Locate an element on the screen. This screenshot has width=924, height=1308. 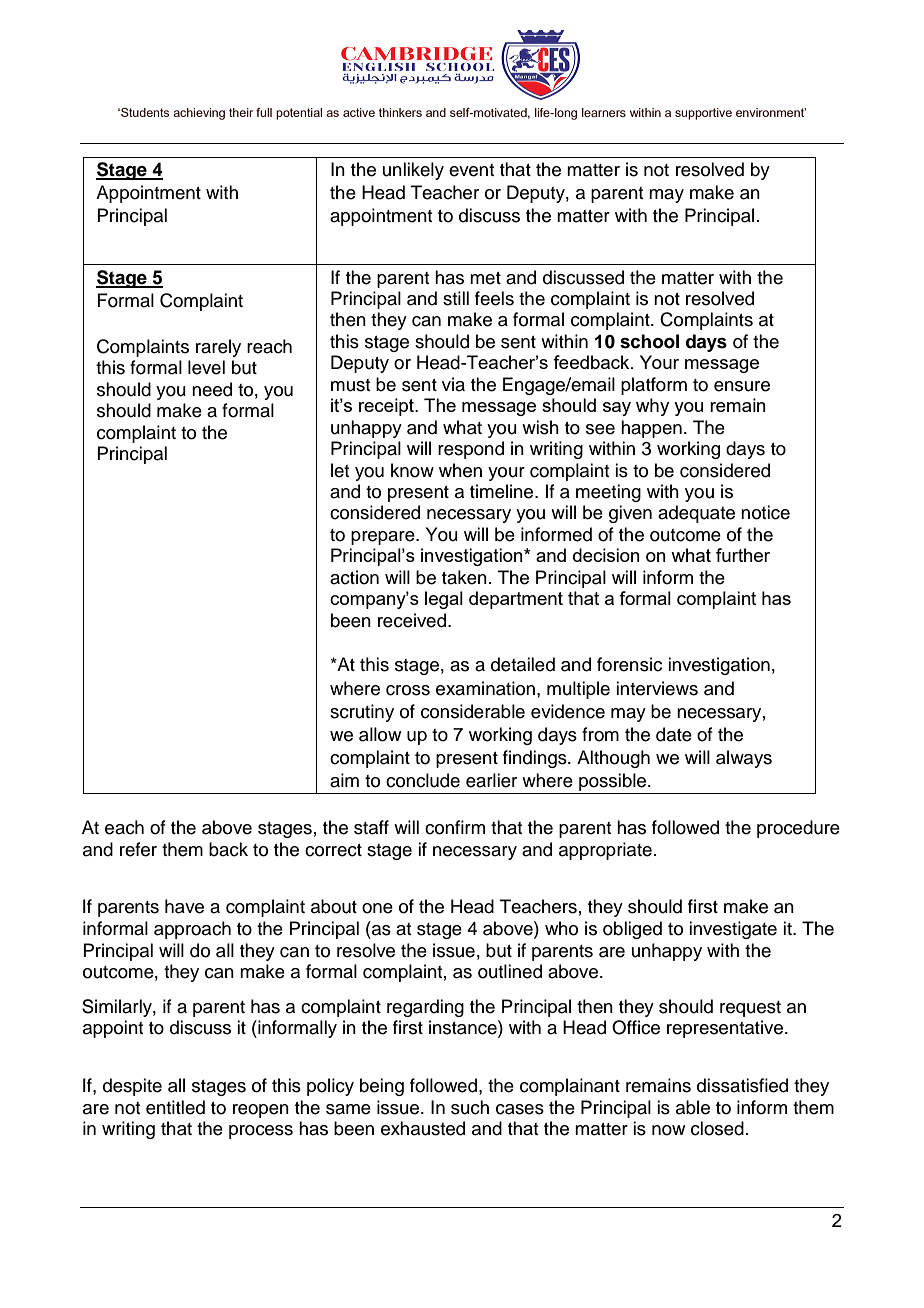
need is located at coordinates (212, 389).
